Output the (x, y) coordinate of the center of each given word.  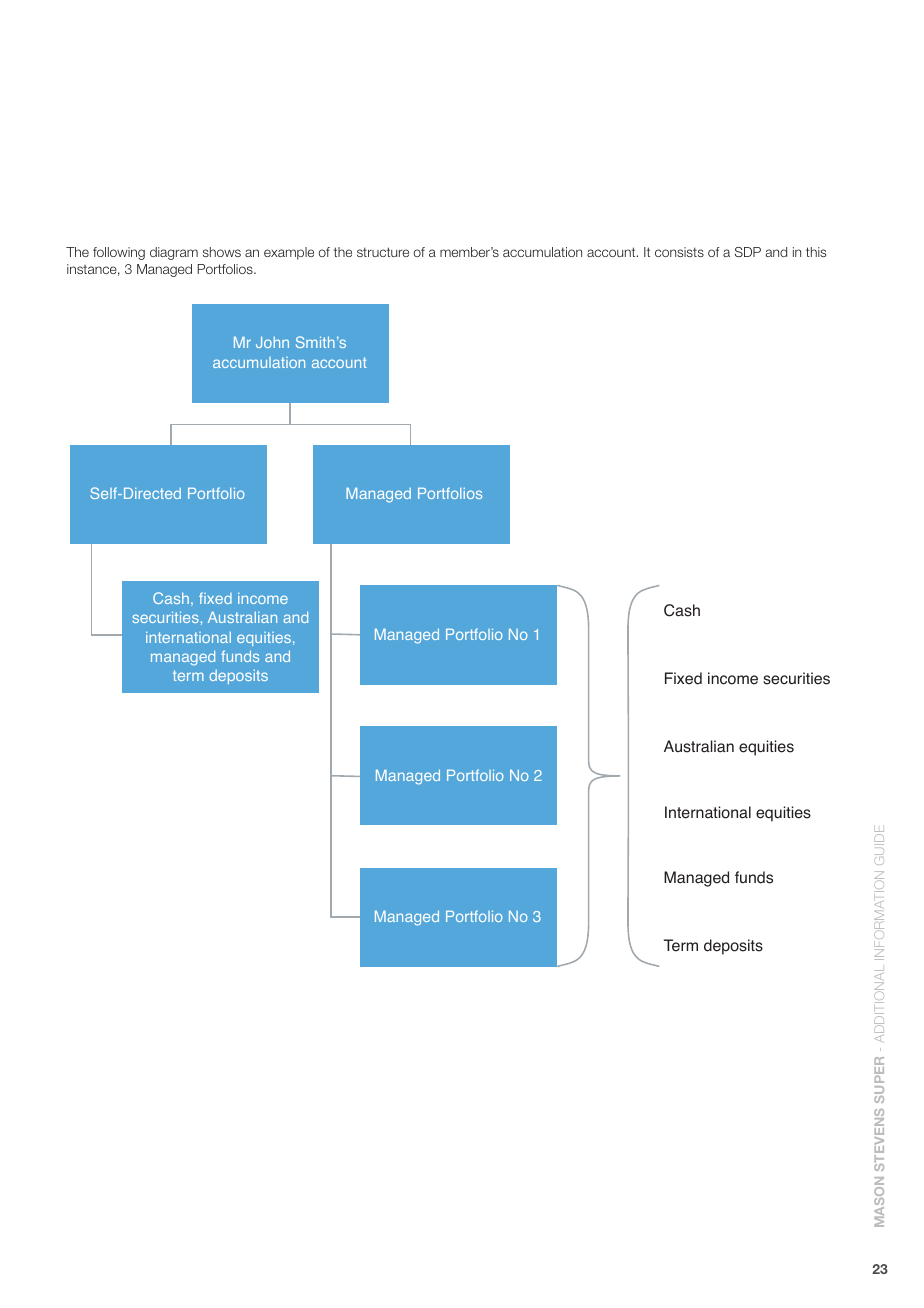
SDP (748, 252)
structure (383, 252)
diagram (174, 253)
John (272, 342)
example (289, 253)
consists (679, 252)
